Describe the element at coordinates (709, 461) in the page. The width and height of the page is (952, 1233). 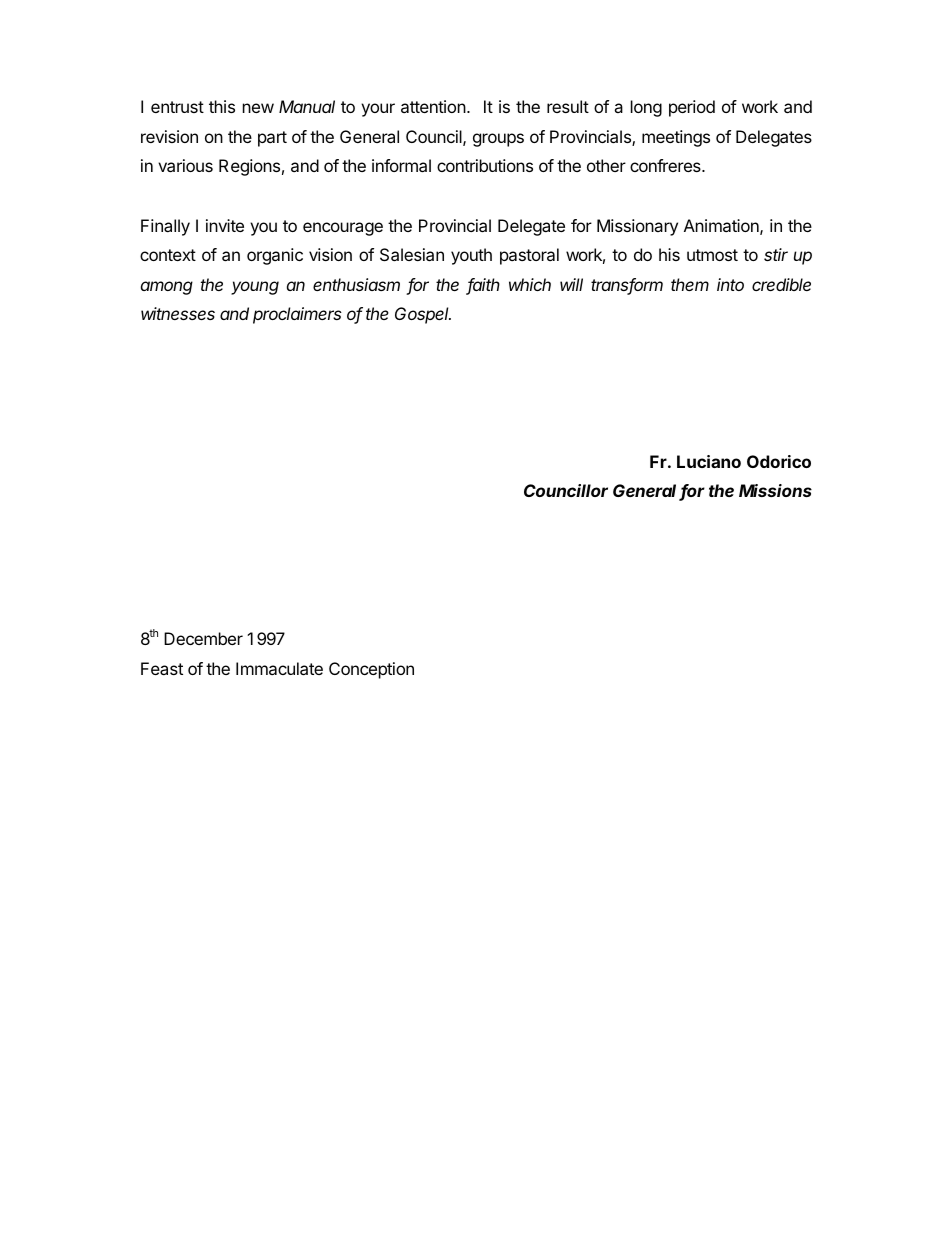
I see `Luciano` at that location.
